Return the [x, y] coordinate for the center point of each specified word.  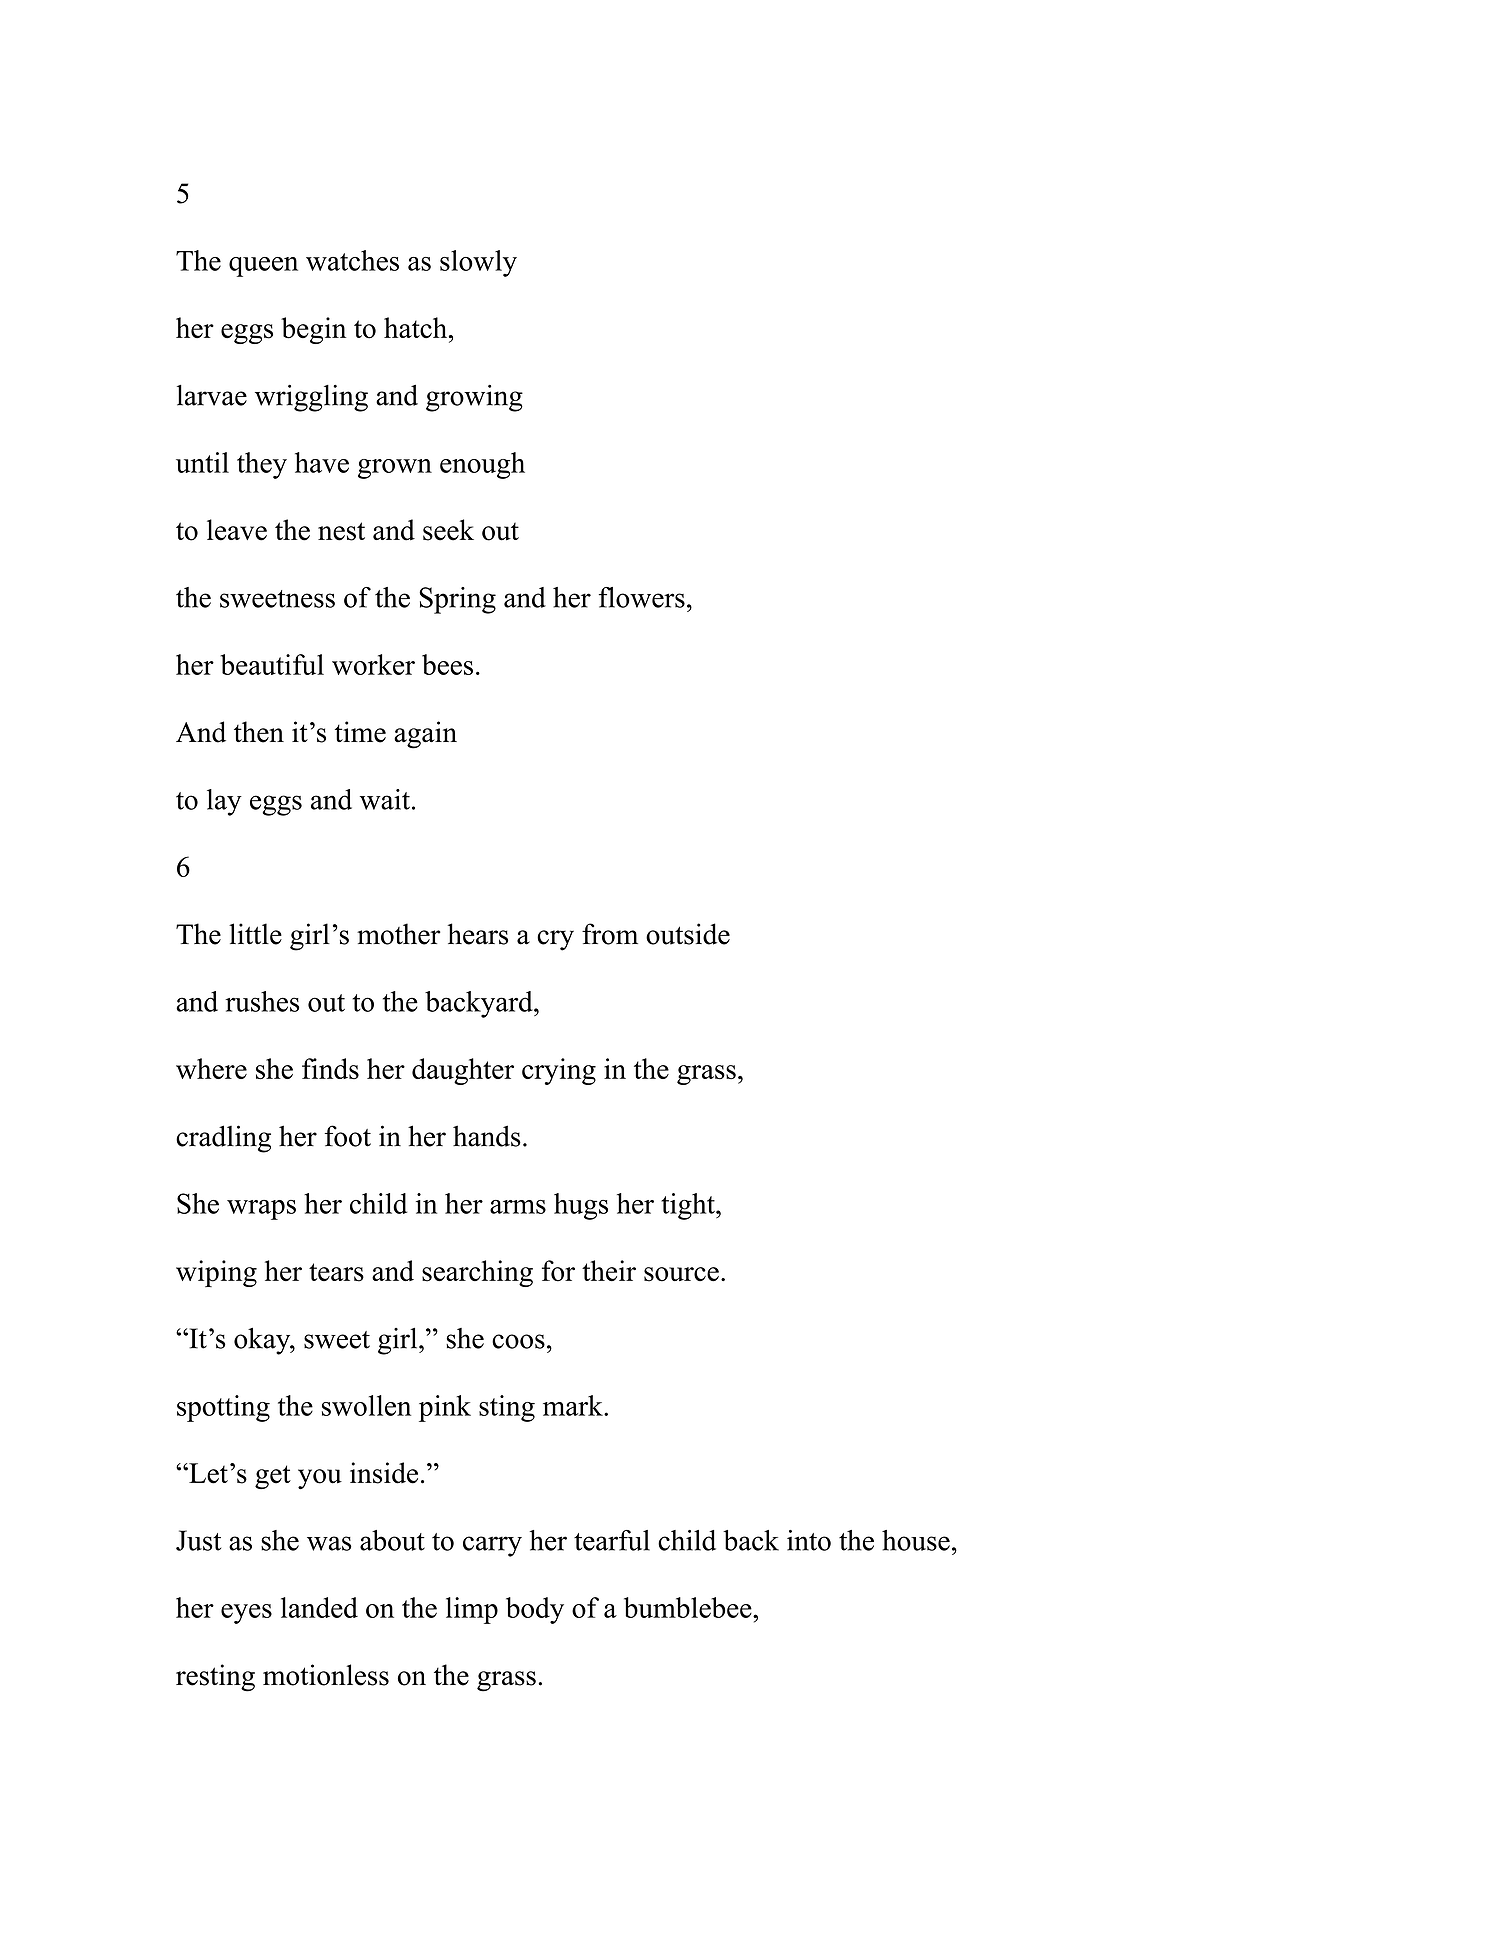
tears [336, 1272]
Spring [457, 600]
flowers [642, 597]
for [558, 1271]
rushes [262, 1001]
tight [689, 1206]
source [681, 1274]
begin [313, 330]
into [809, 1540]
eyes [246, 1614]
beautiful [272, 664]
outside [688, 934]
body [535, 1610]
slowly [478, 263]
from [610, 934]
